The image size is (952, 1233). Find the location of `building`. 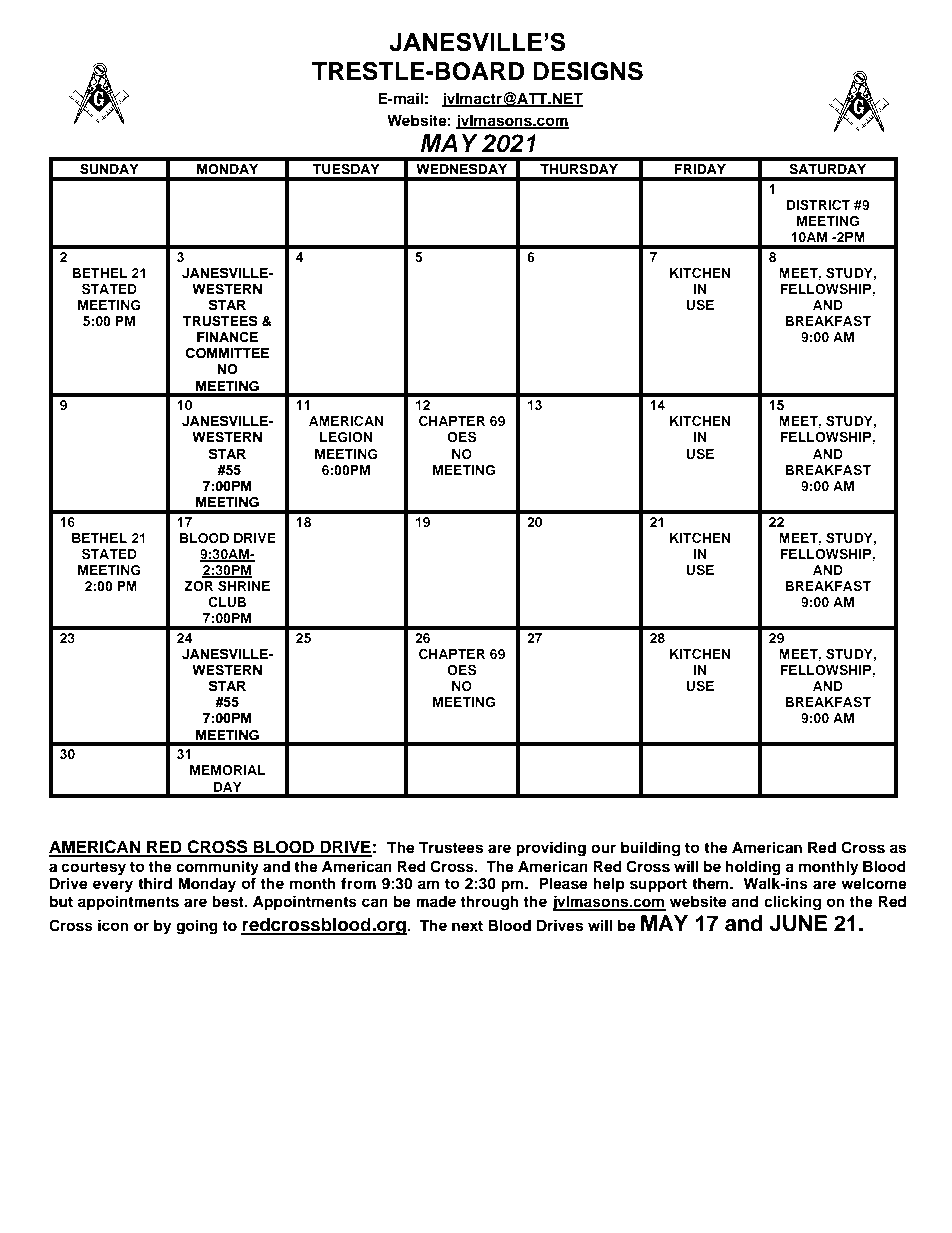

building is located at coordinates (650, 849).
